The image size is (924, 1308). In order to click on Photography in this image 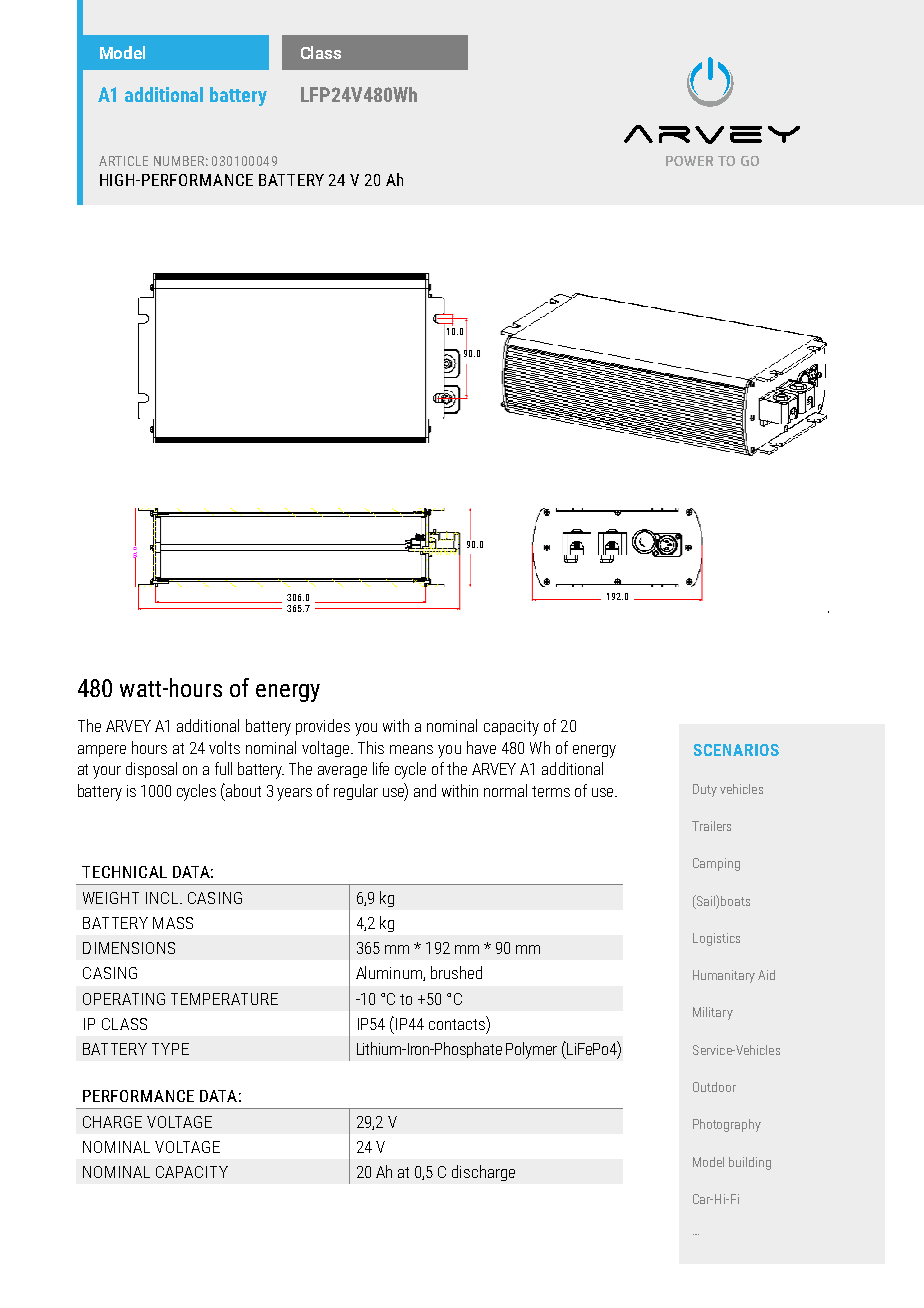, I will do `click(727, 1125)`.
